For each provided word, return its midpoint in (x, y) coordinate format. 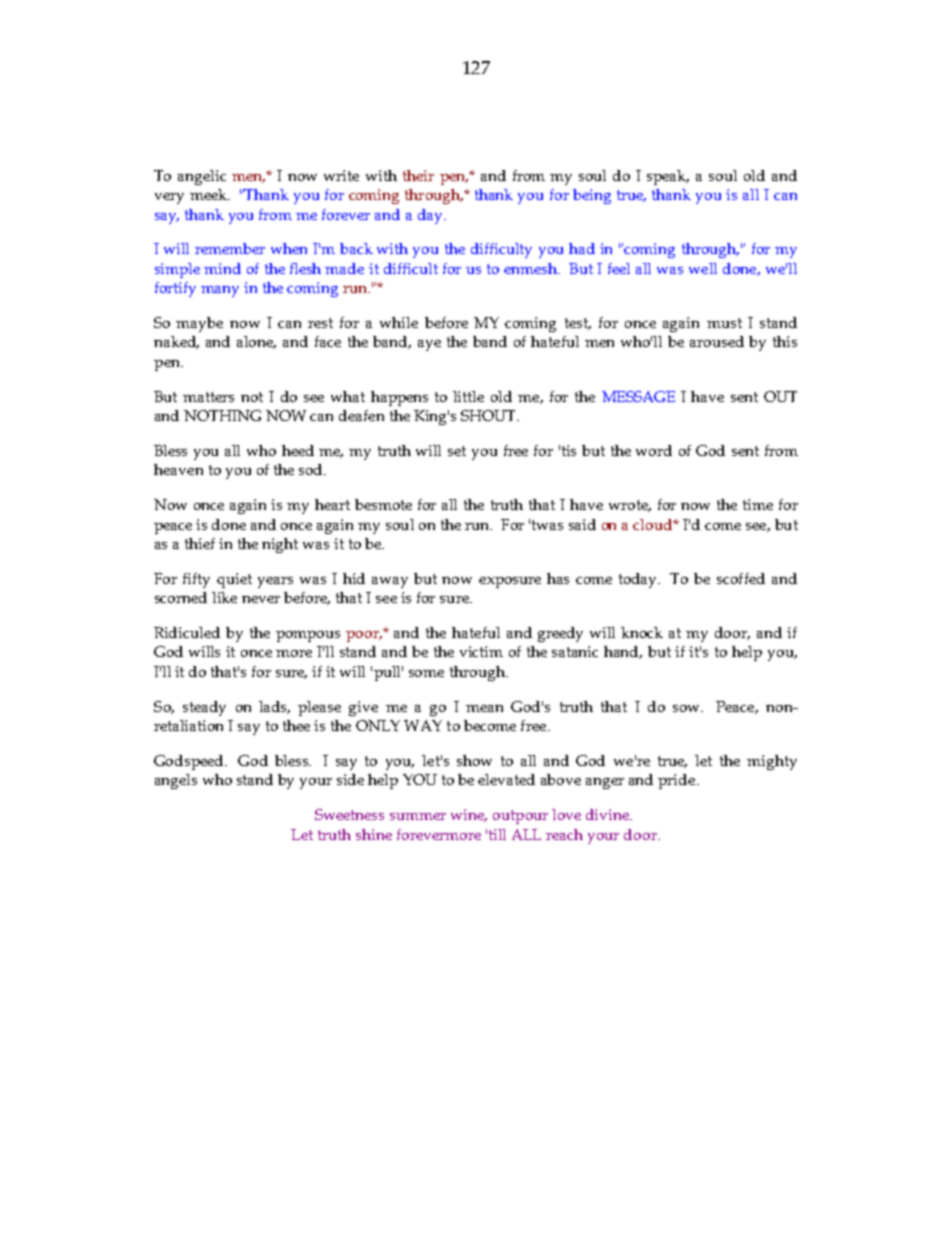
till (497, 834)
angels (176, 781)
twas (547, 525)
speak (668, 177)
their (418, 175)
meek (210, 194)
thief (200, 543)
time (758, 504)
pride (678, 781)
